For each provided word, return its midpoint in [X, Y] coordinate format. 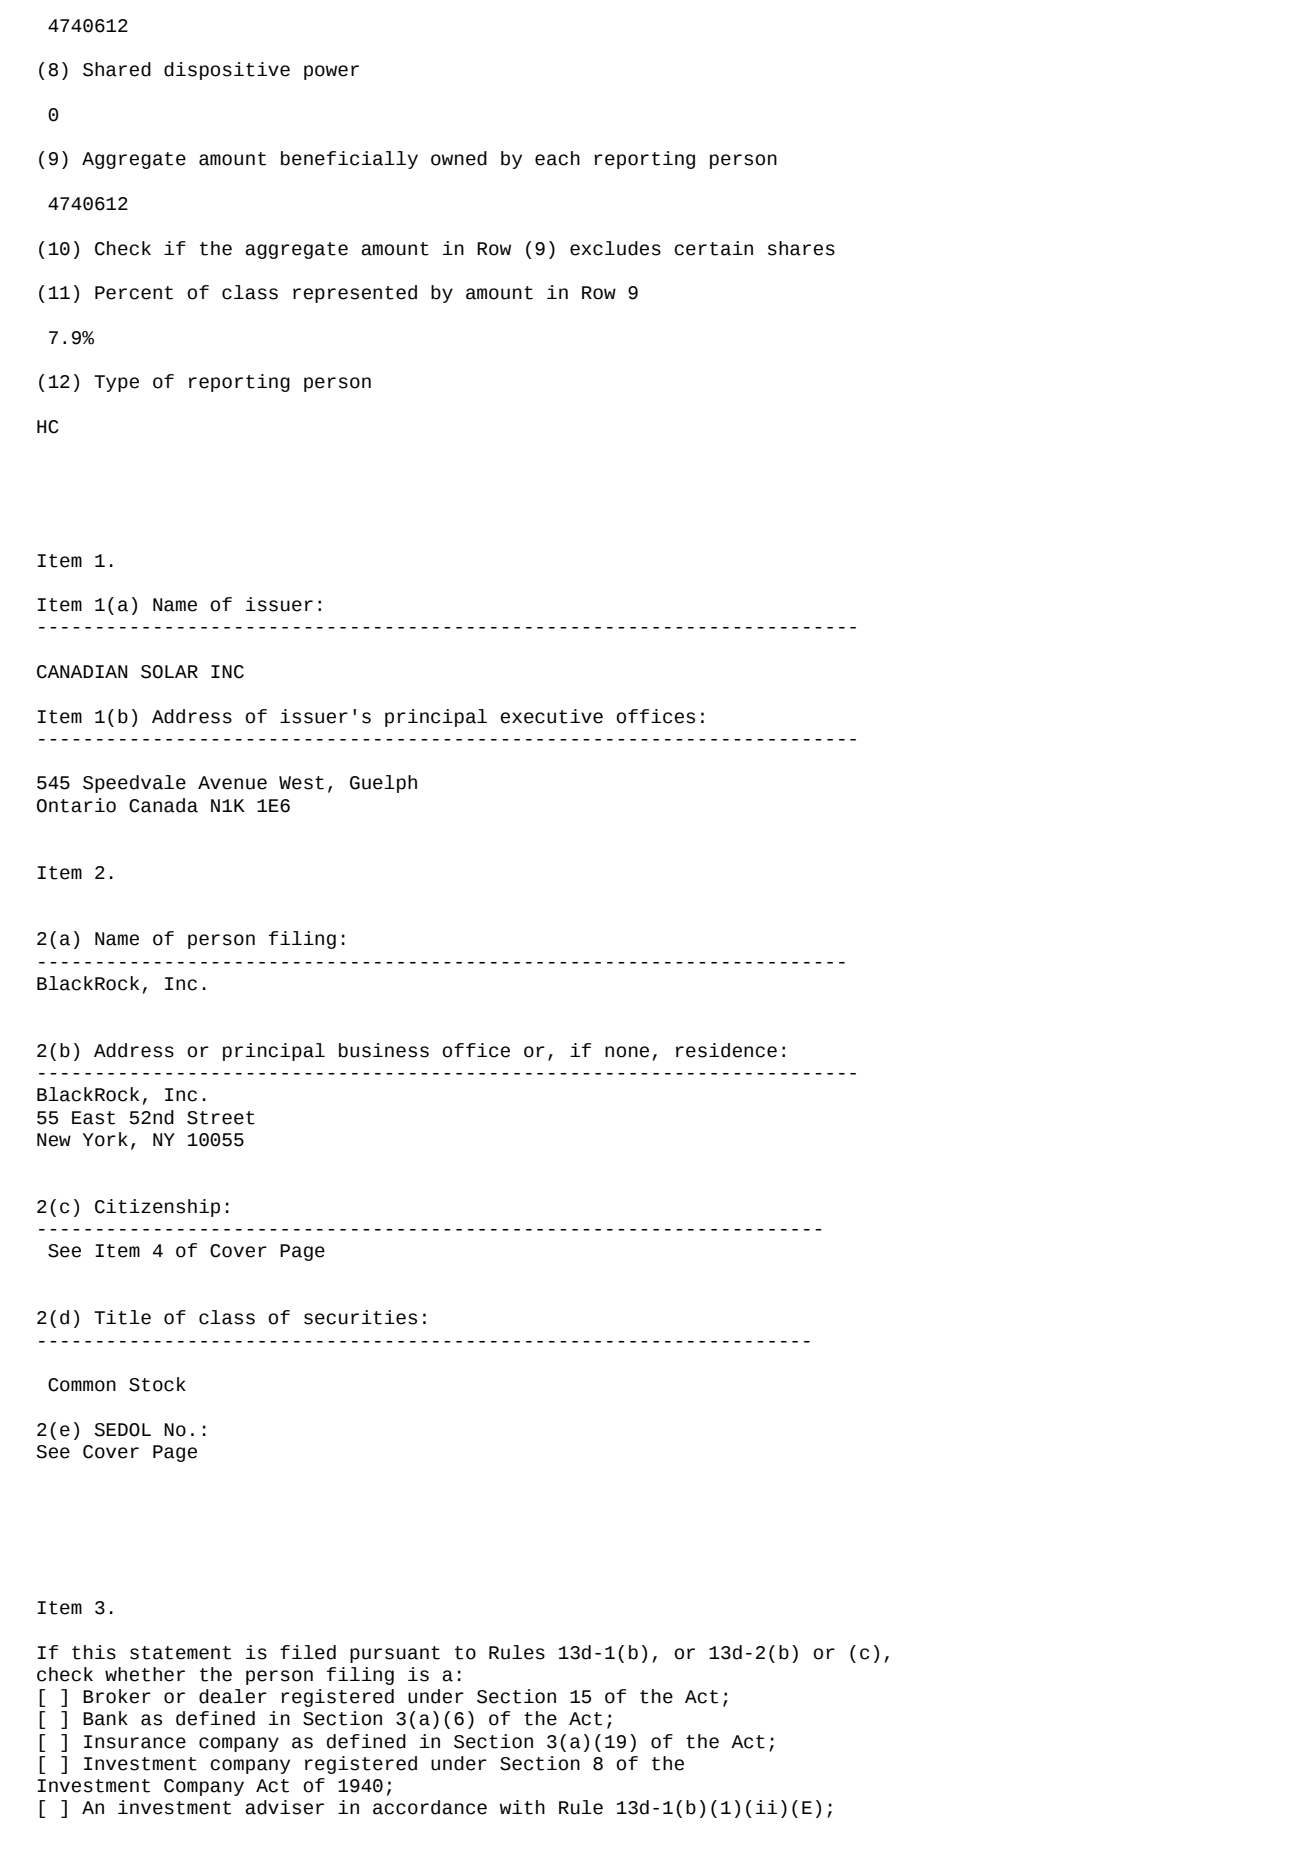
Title [122, 1317]
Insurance [135, 1742]
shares [801, 248]
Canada [163, 805]
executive [551, 716]
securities [360, 1317]
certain [713, 248]
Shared [117, 69]
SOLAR [169, 672]
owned [459, 158]
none [627, 1052]
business [384, 1050]
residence [726, 1050]
